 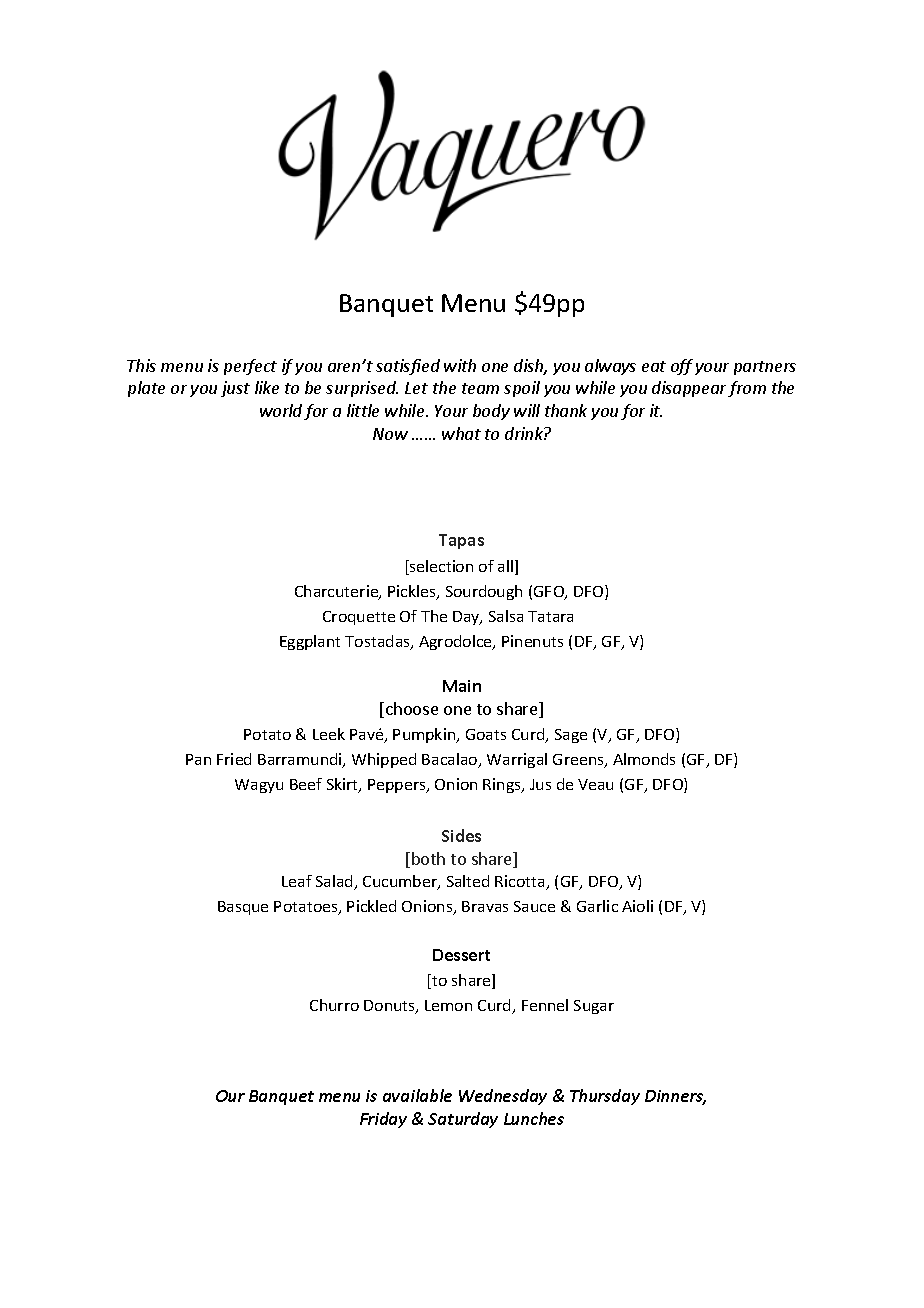 I want to click on Sauce, so click(x=534, y=906).
